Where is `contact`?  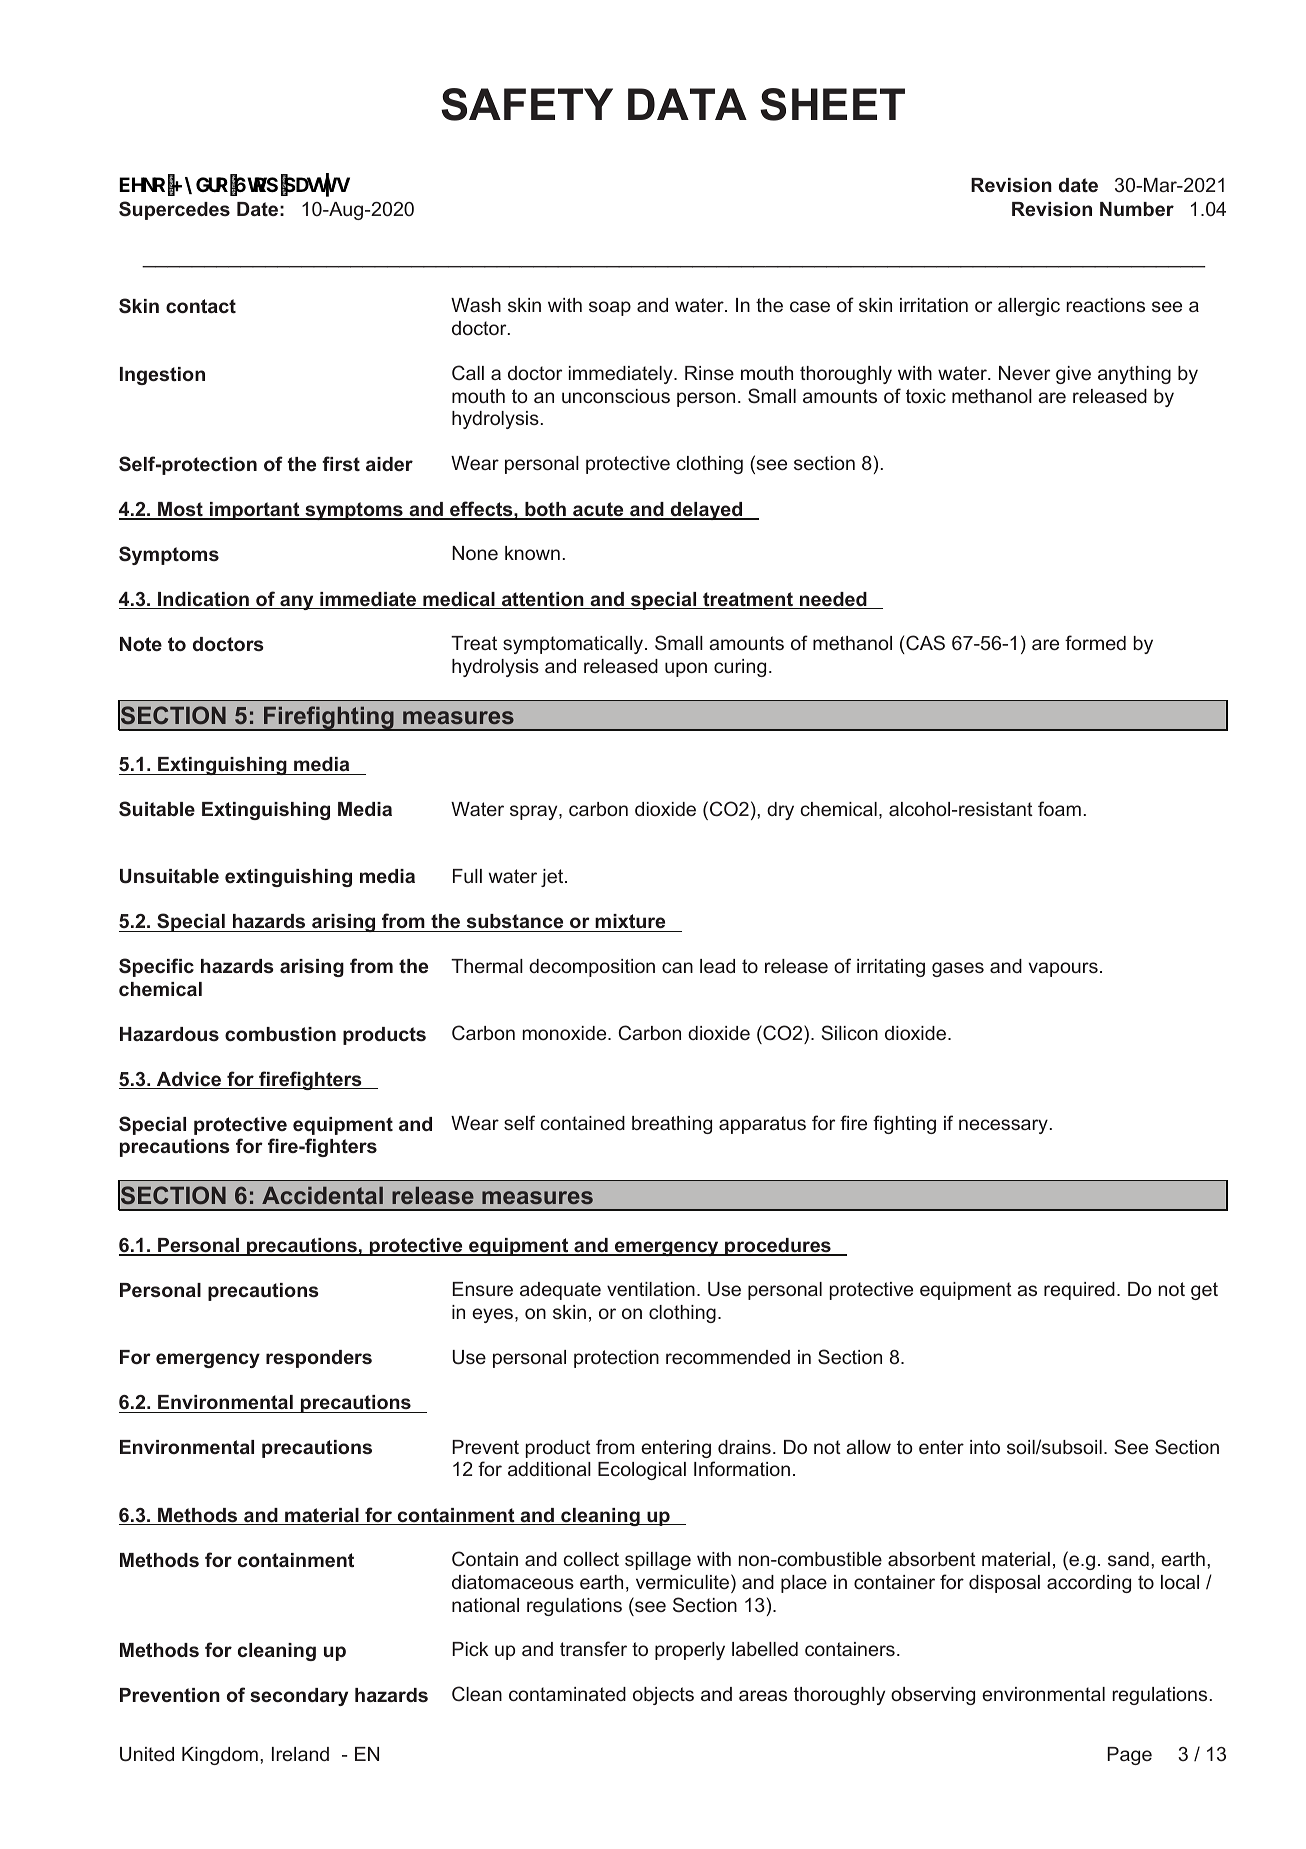
contact is located at coordinates (201, 306).
